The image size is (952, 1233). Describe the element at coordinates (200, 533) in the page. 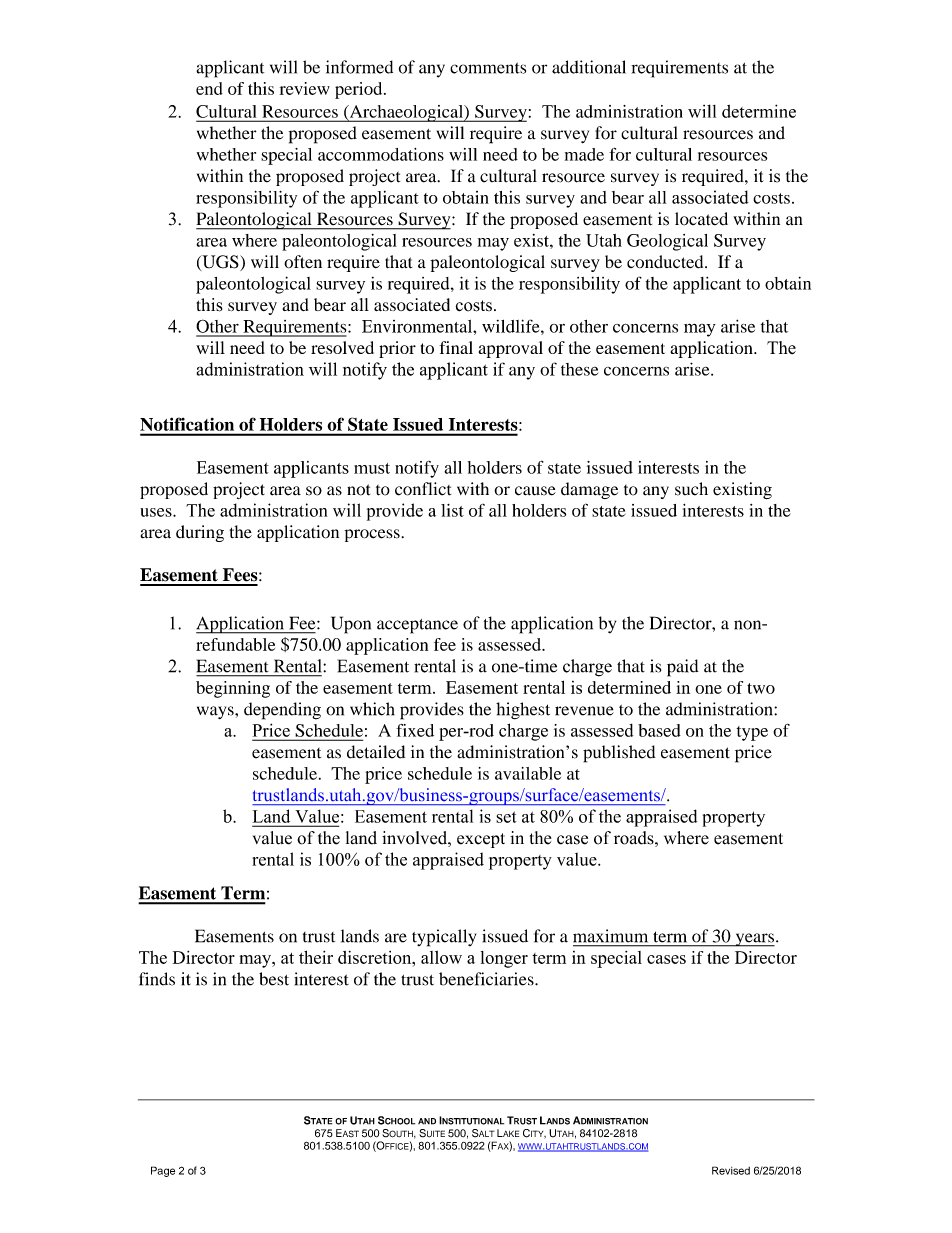

I see `during` at that location.
